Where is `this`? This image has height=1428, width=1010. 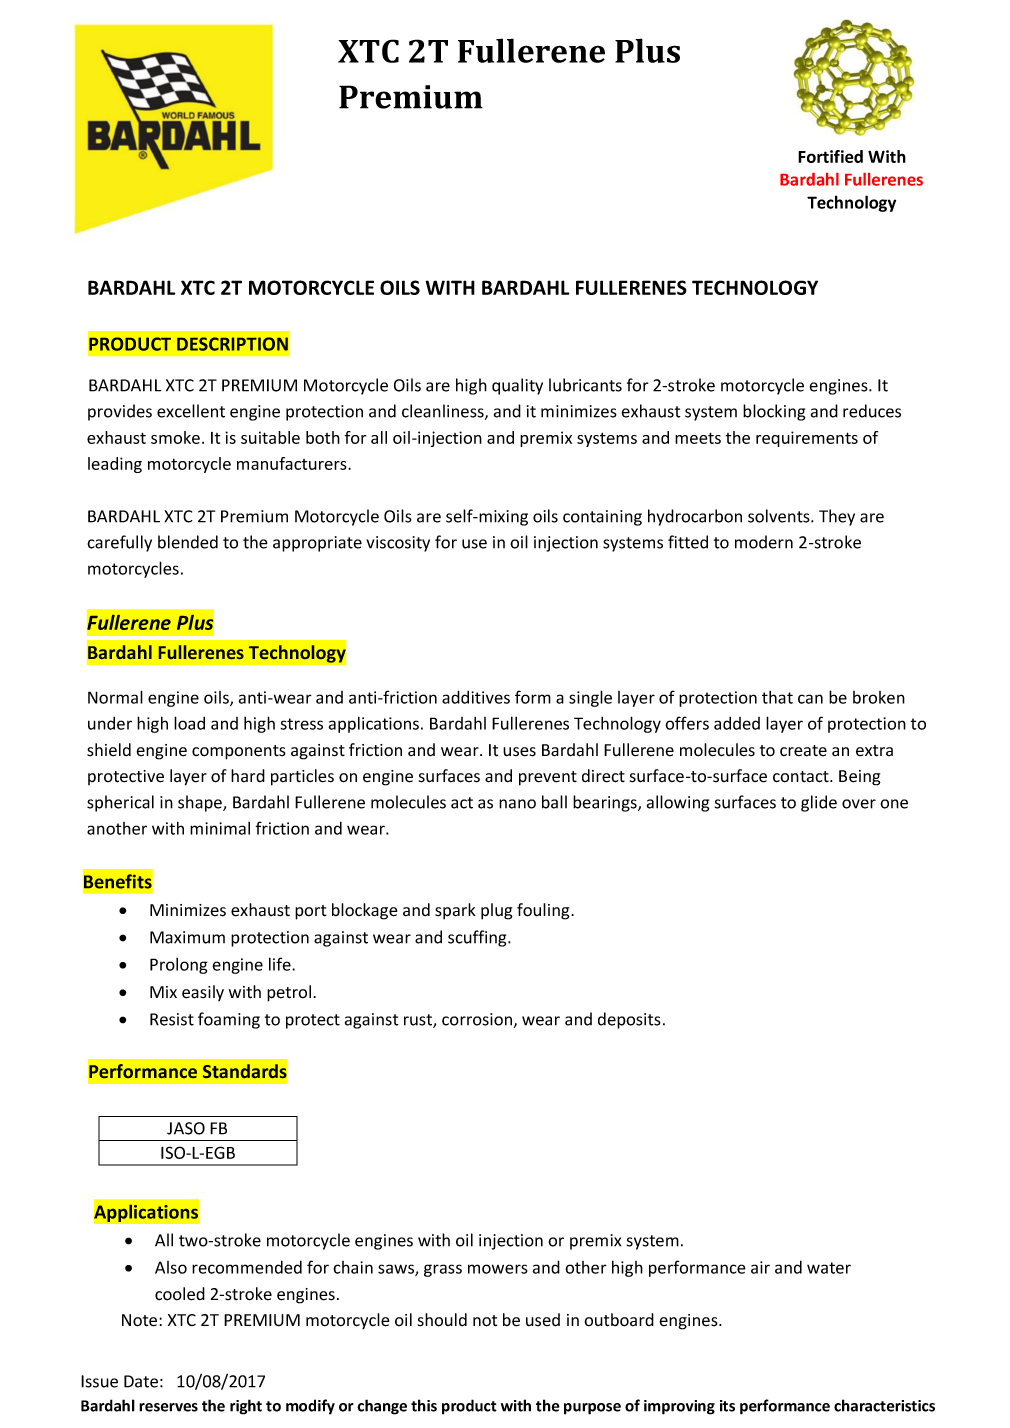
this is located at coordinates (424, 1405).
